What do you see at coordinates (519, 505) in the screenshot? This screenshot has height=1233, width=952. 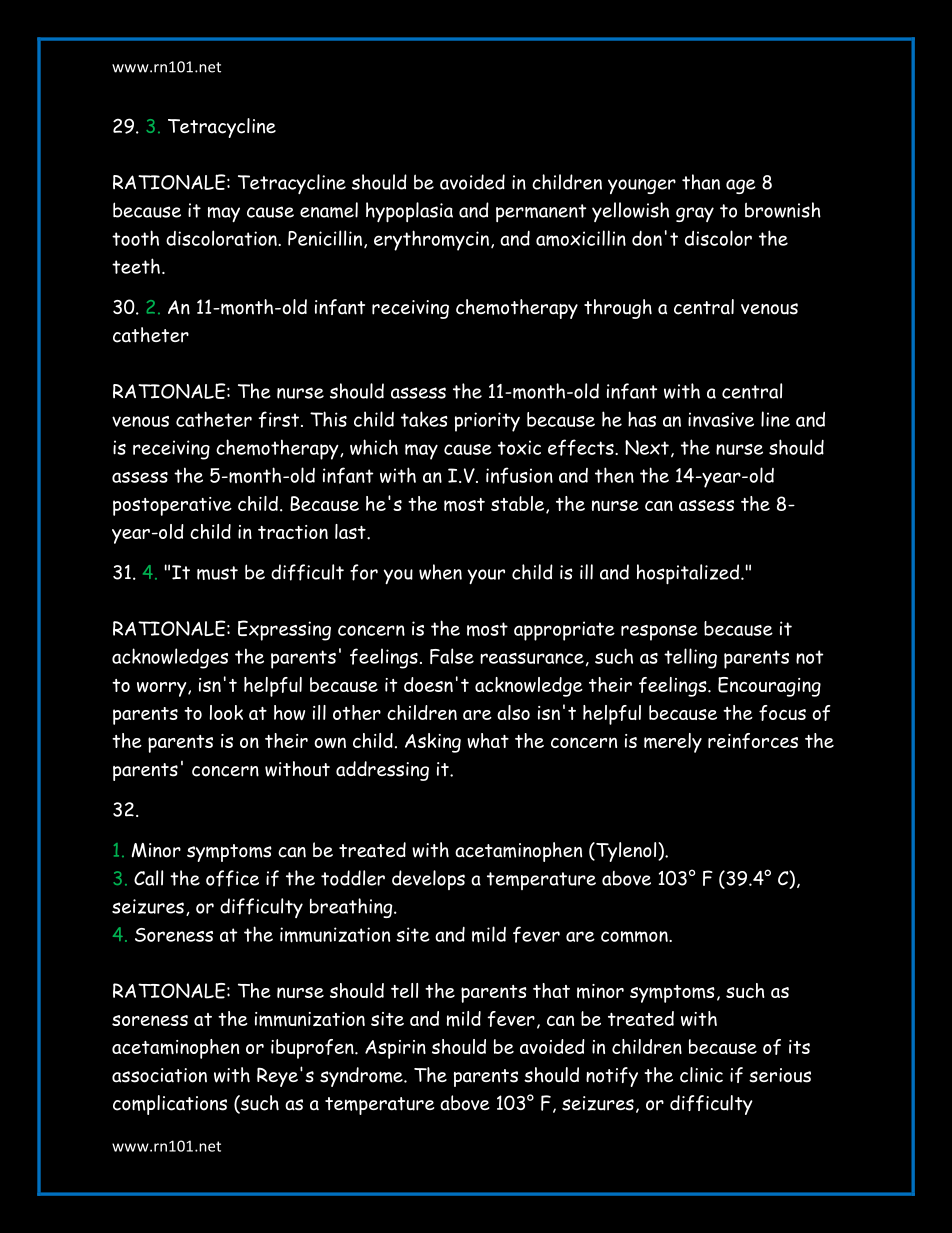 I see `stable` at bounding box center [519, 505].
